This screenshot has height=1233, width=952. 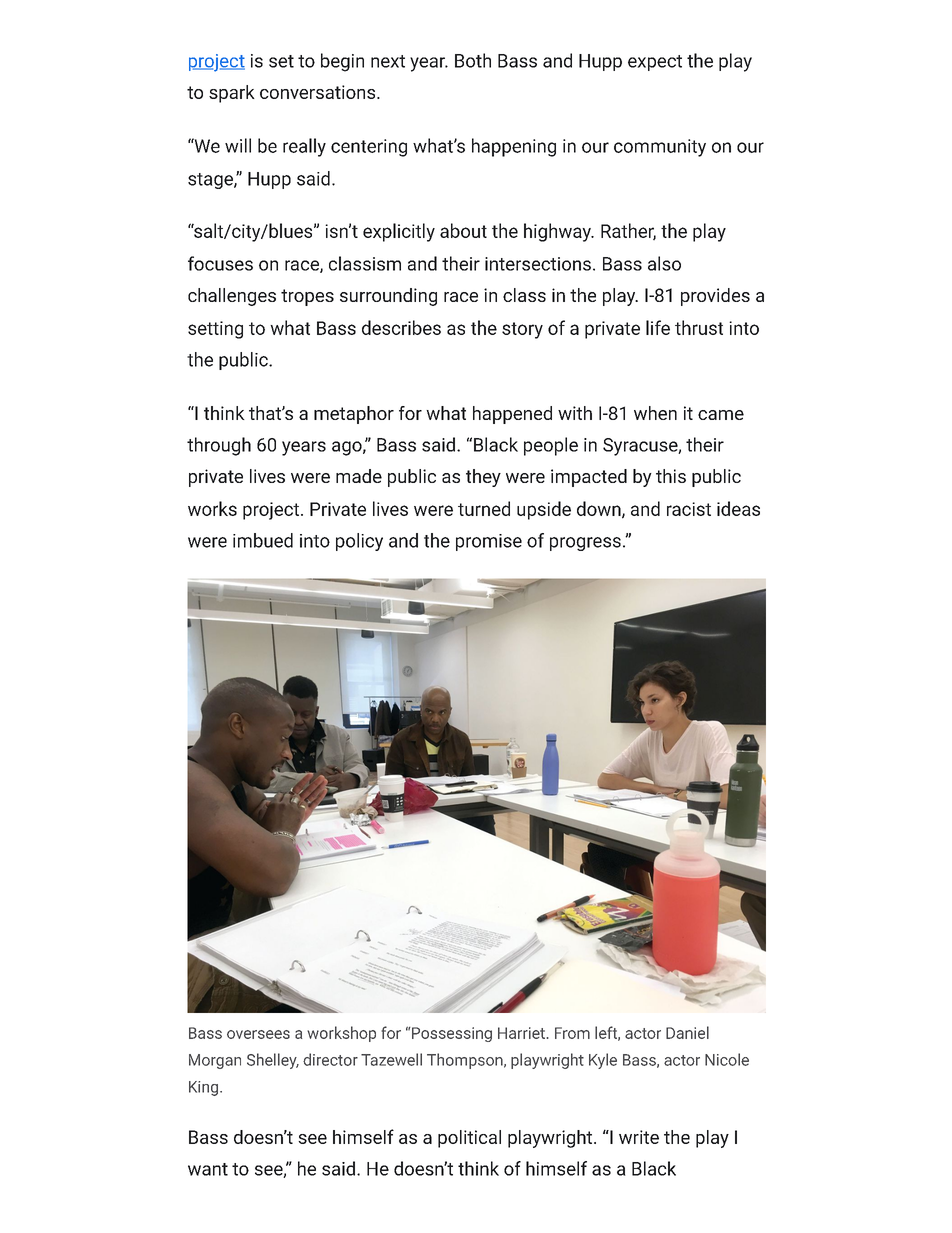 What do you see at coordinates (232, 94) in the screenshot?
I see `spark` at bounding box center [232, 94].
